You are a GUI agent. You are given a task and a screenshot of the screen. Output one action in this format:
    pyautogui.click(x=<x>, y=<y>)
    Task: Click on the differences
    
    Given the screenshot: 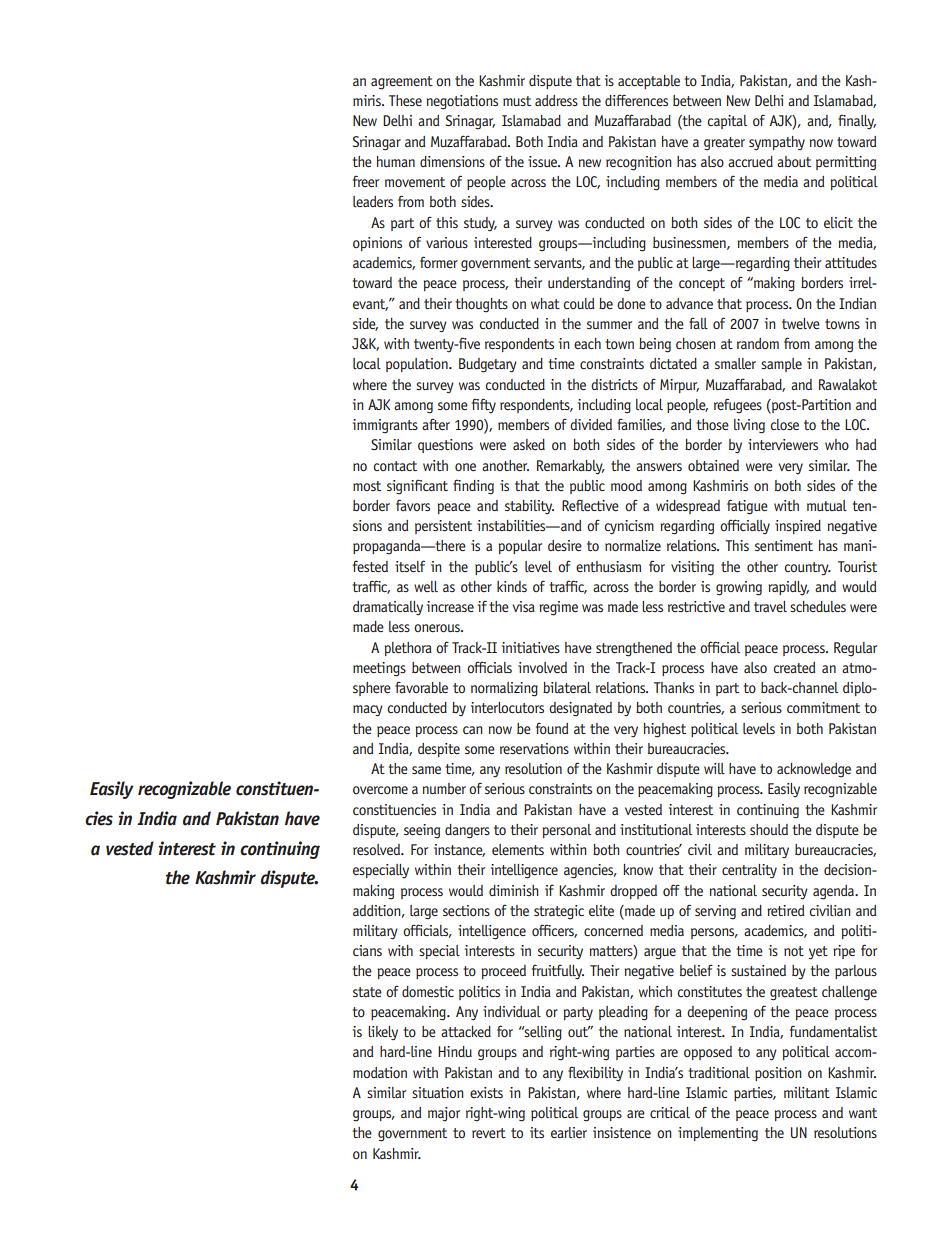 What is the action you would take?
    pyautogui.click(x=636, y=100)
